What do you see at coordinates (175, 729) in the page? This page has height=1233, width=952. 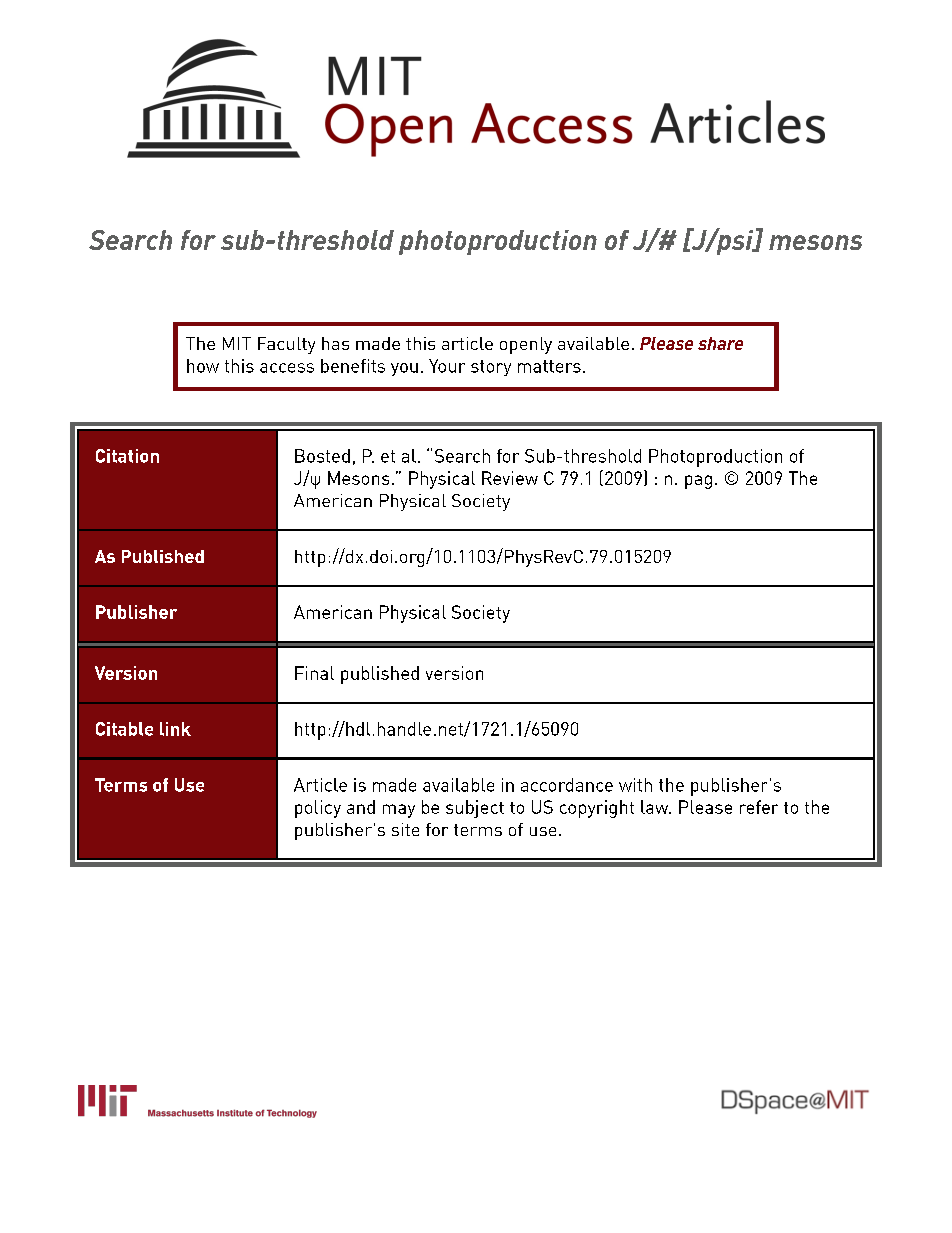 I see `link` at bounding box center [175, 729].
